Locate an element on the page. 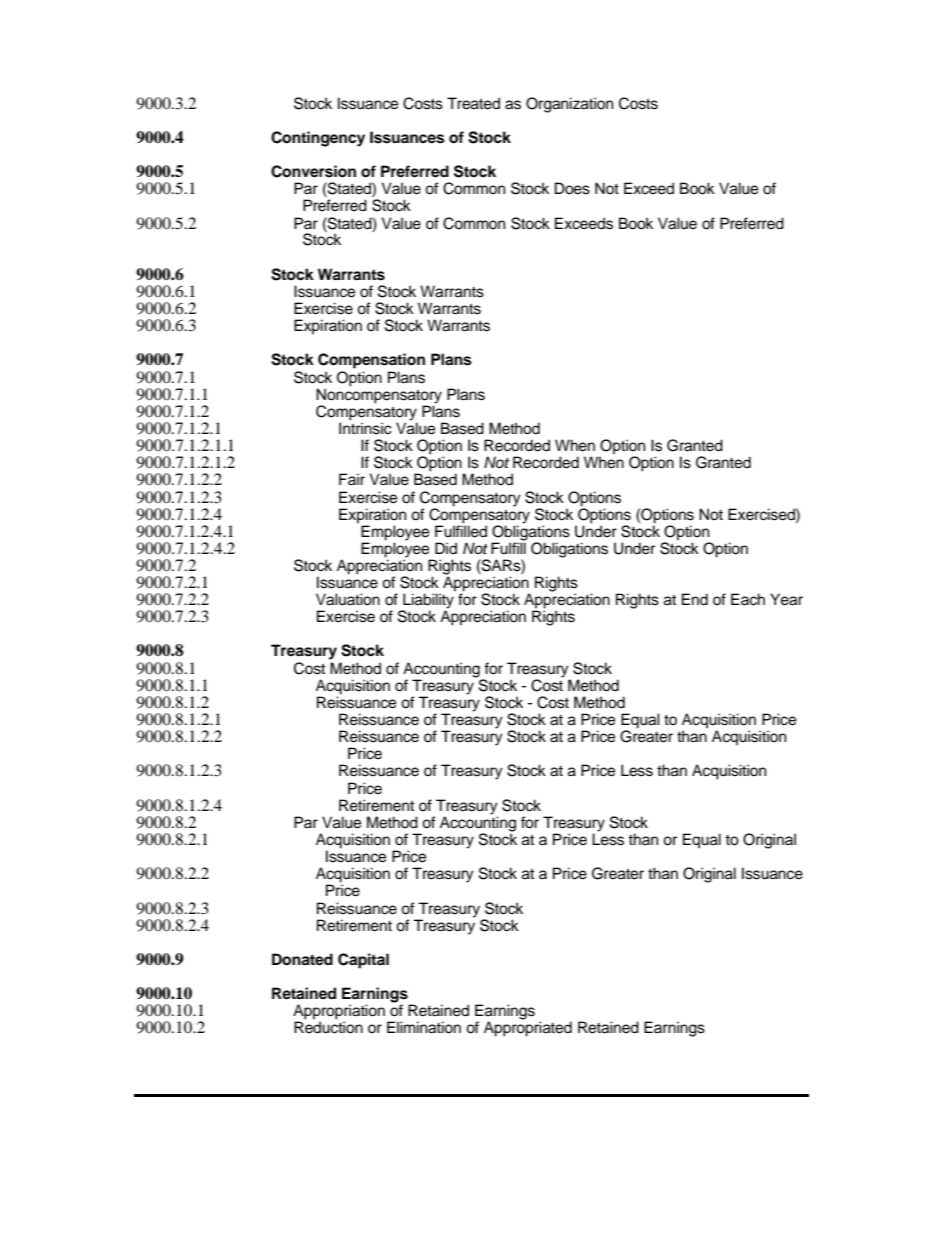  Did is located at coordinates (446, 548).
